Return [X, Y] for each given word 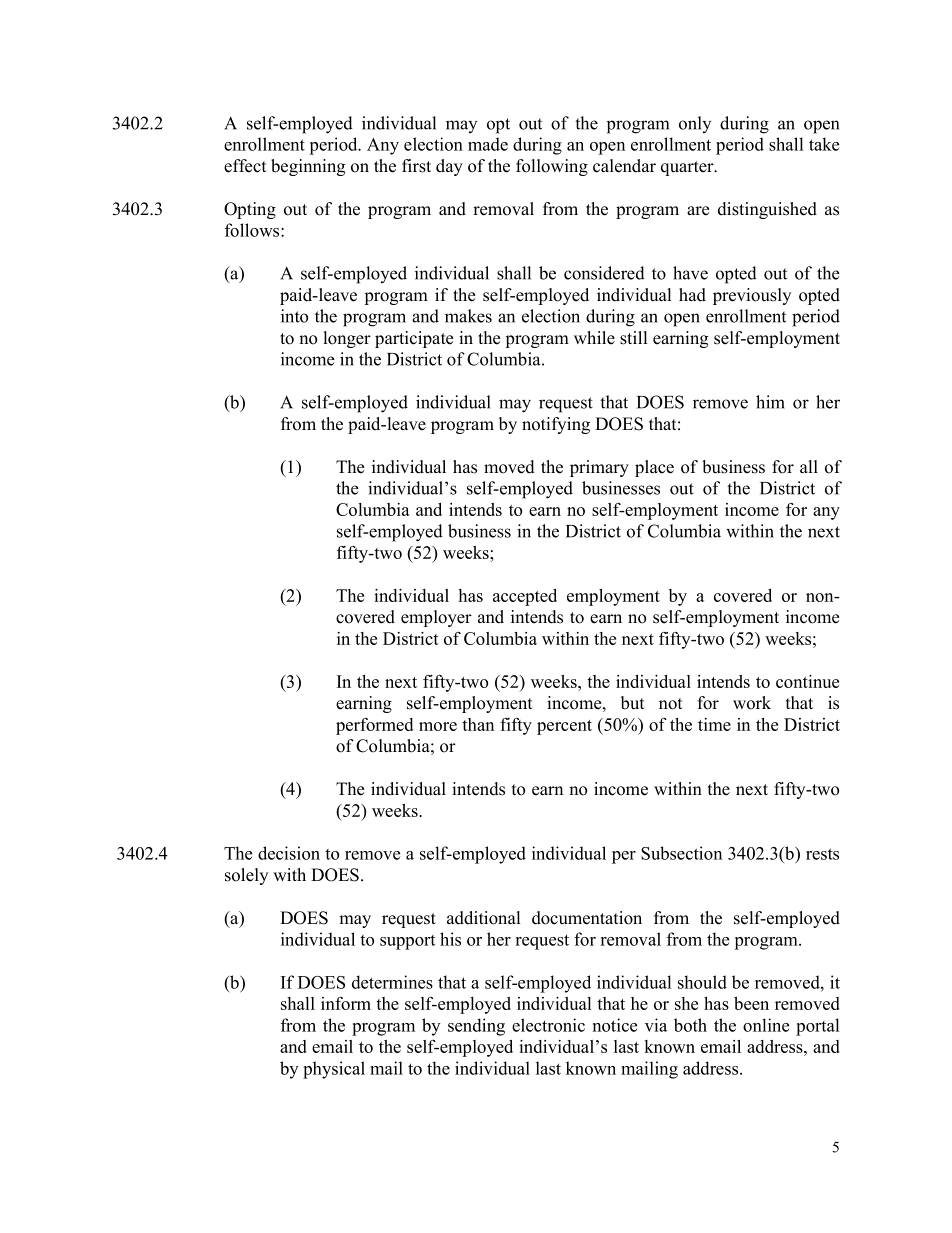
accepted [525, 597]
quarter [688, 168]
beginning [308, 167]
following [552, 167]
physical [334, 1070]
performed [374, 726]
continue [807, 681]
